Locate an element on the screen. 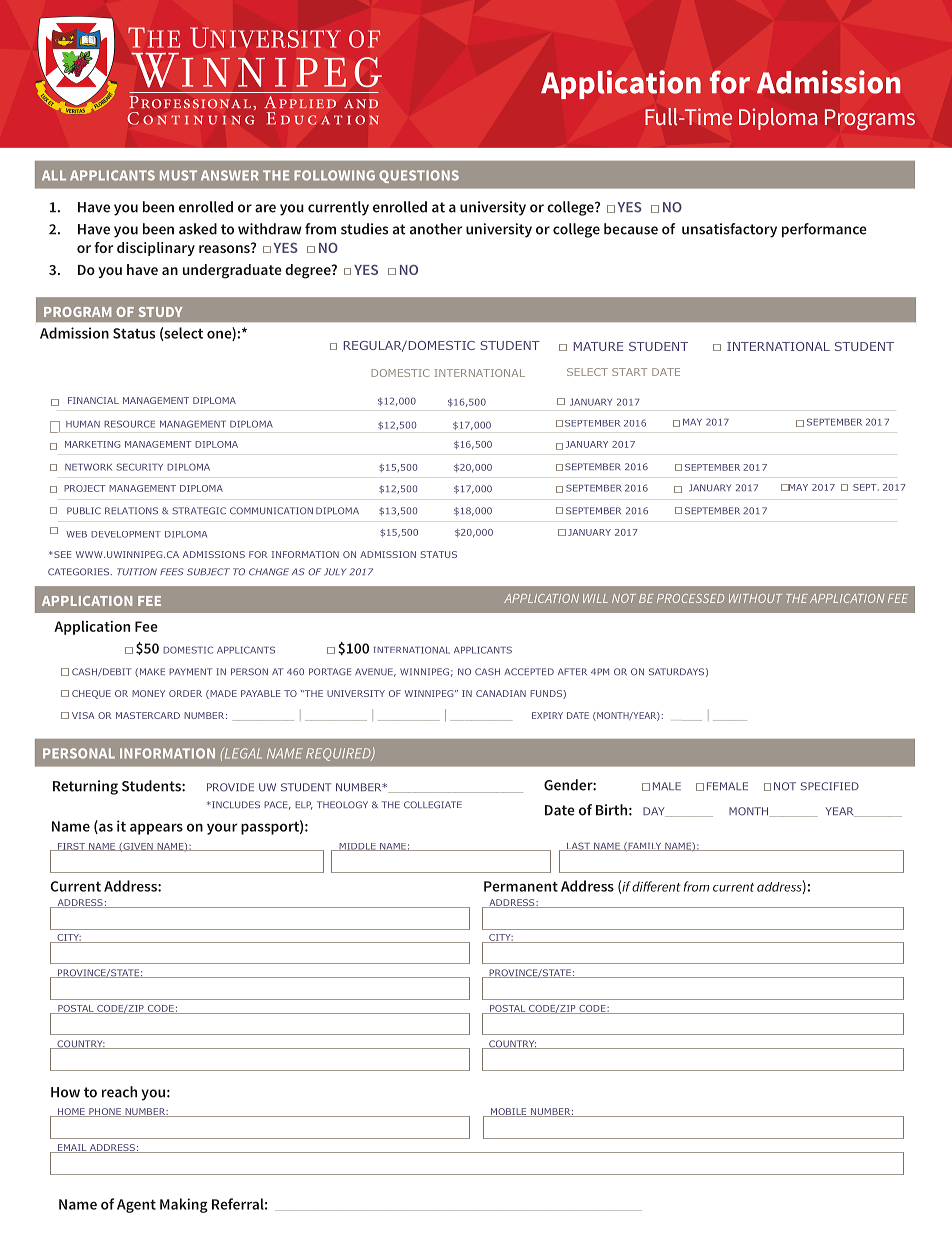 The image size is (952, 1233). START is located at coordinates (629, 372).
